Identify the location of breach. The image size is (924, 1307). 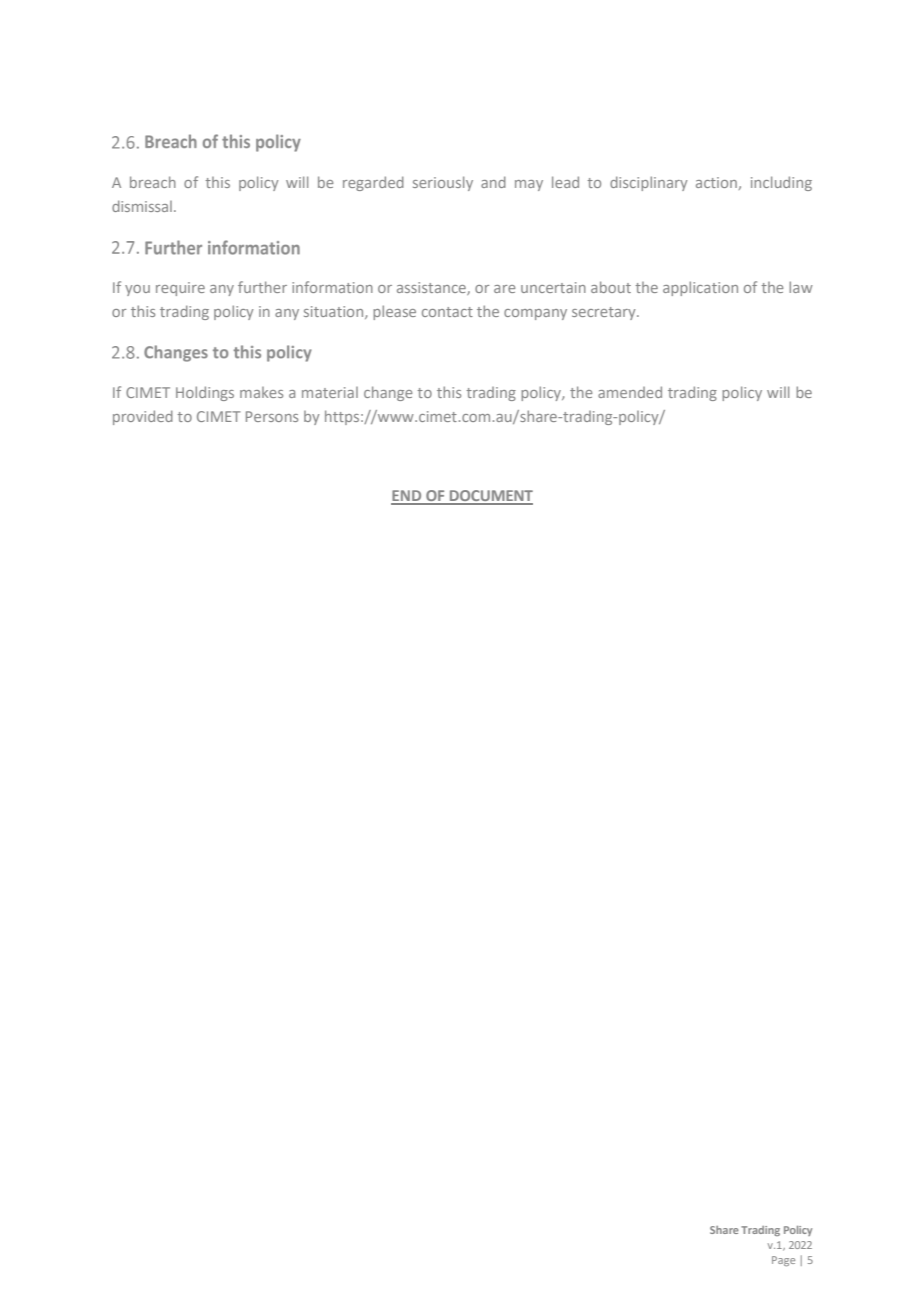
(153, 182).
